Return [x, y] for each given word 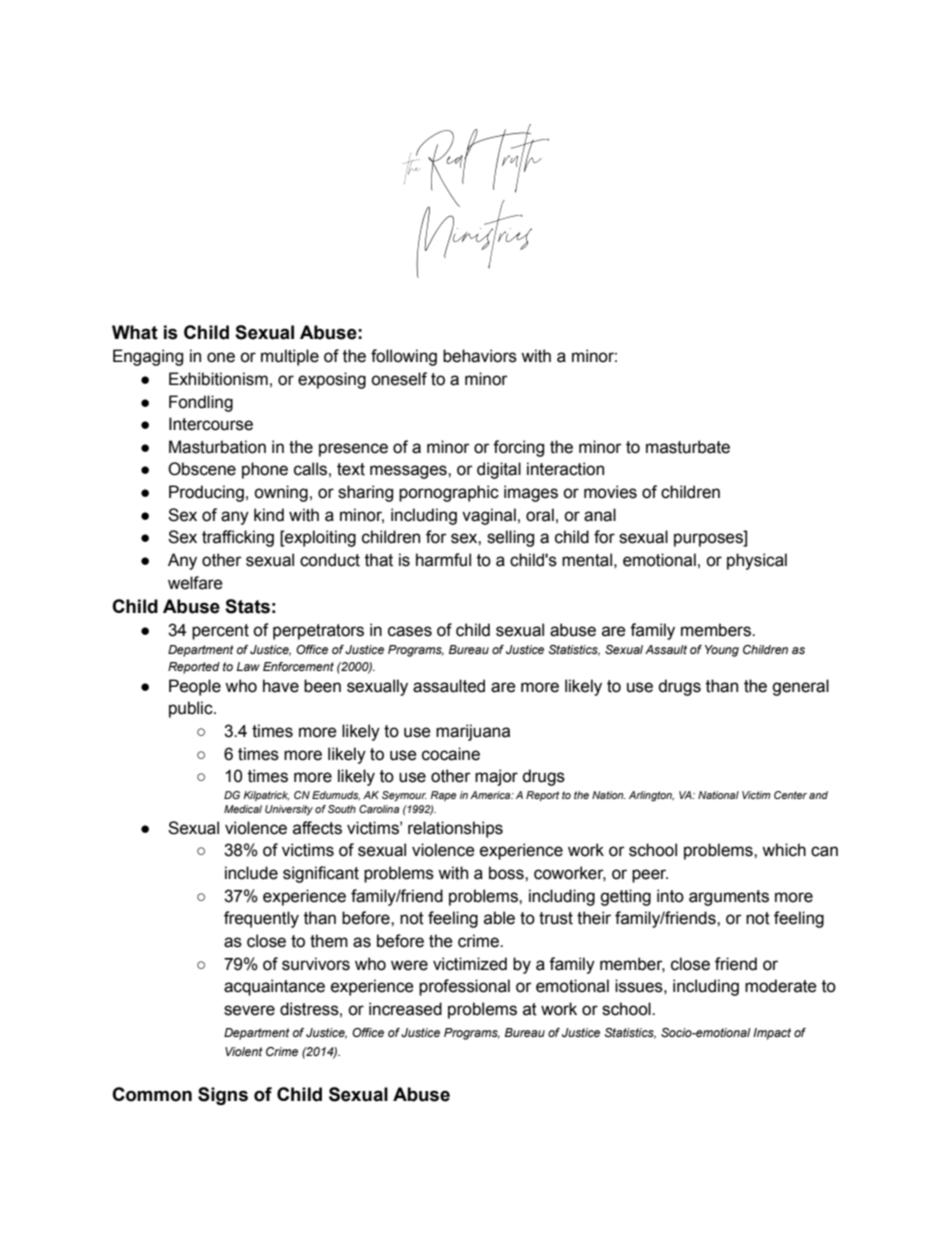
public [192, 709]
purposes [709, 540]
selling [510, 538]
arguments [729, 898]
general [800, 687]
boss [507, 873]
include [251, 873]
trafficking [238, 538]
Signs [223, 1096]
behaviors [480, 356]
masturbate [688, 447]
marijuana [473, 732]
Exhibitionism [218, 379]
